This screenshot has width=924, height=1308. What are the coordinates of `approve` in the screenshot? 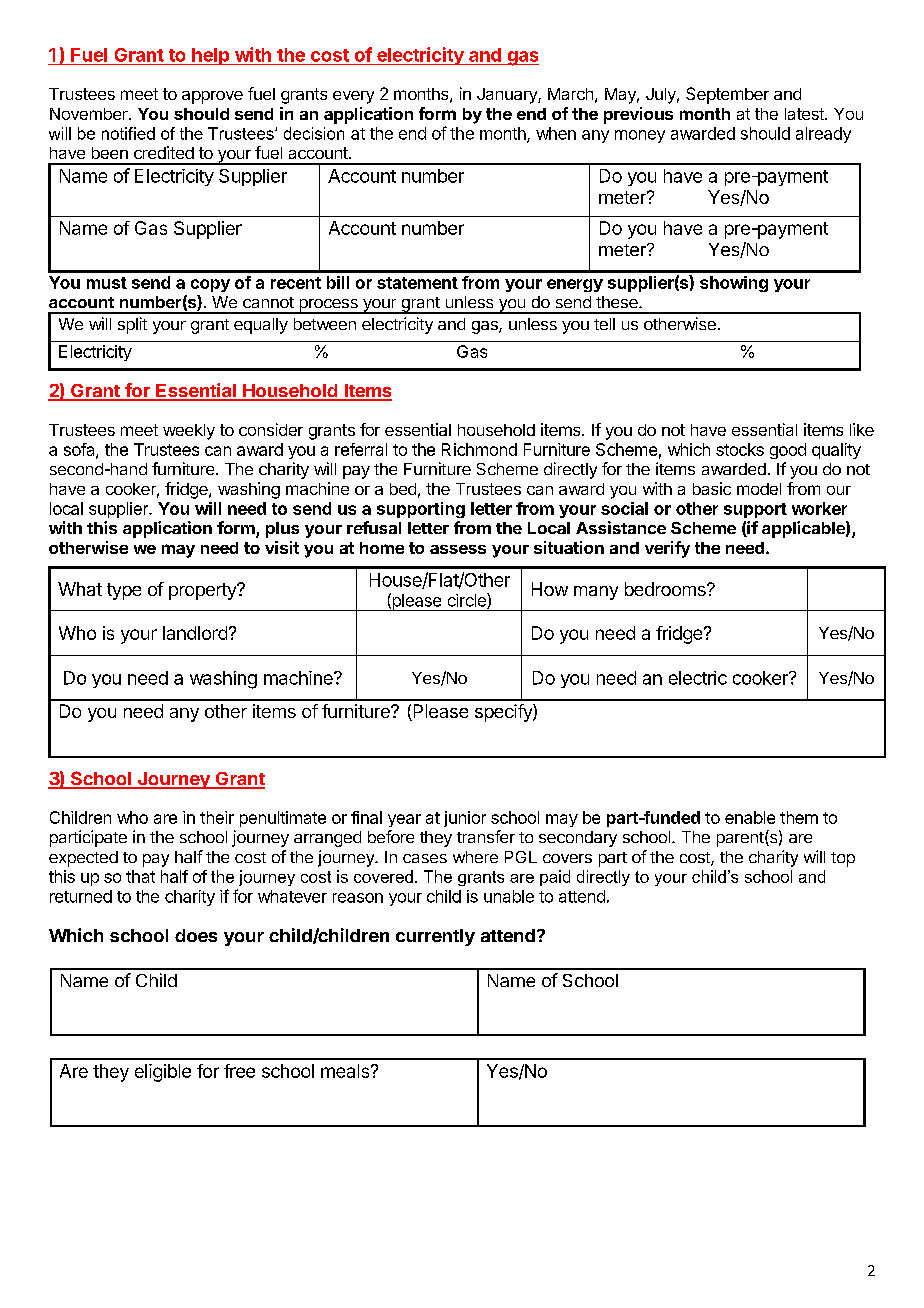 It's located at (212, 97).
